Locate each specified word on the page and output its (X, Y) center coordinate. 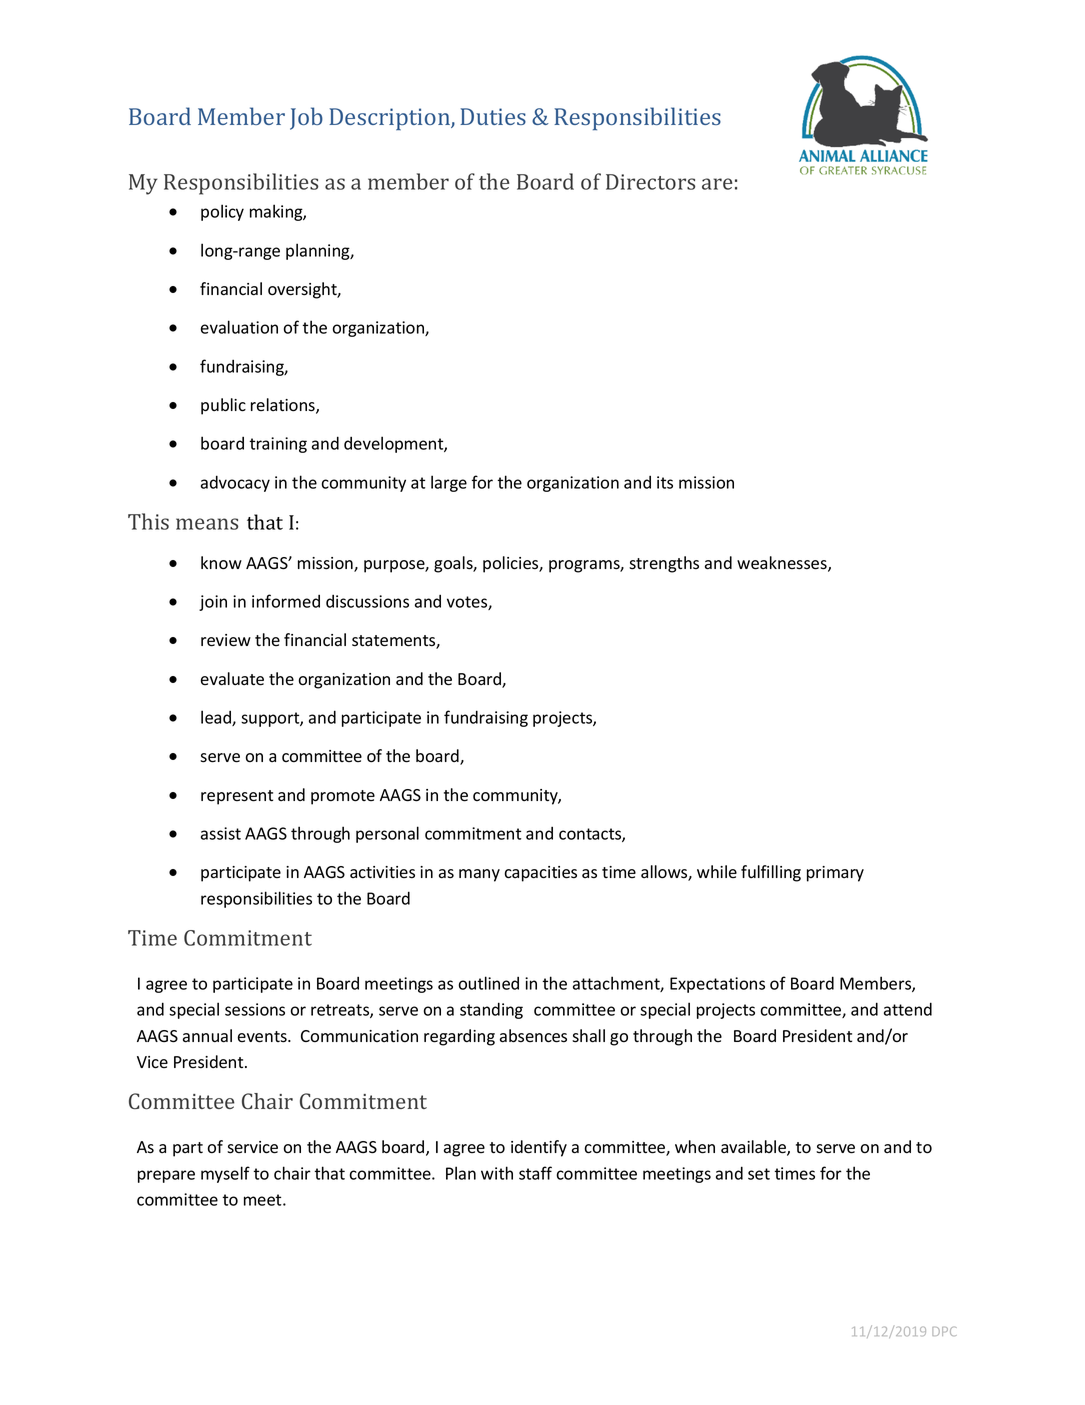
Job (306, 118)
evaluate (232, 679)
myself (225, 1174)
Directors (650, 182)
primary (835, 874)
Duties (493, 116)
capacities (540, 874)
